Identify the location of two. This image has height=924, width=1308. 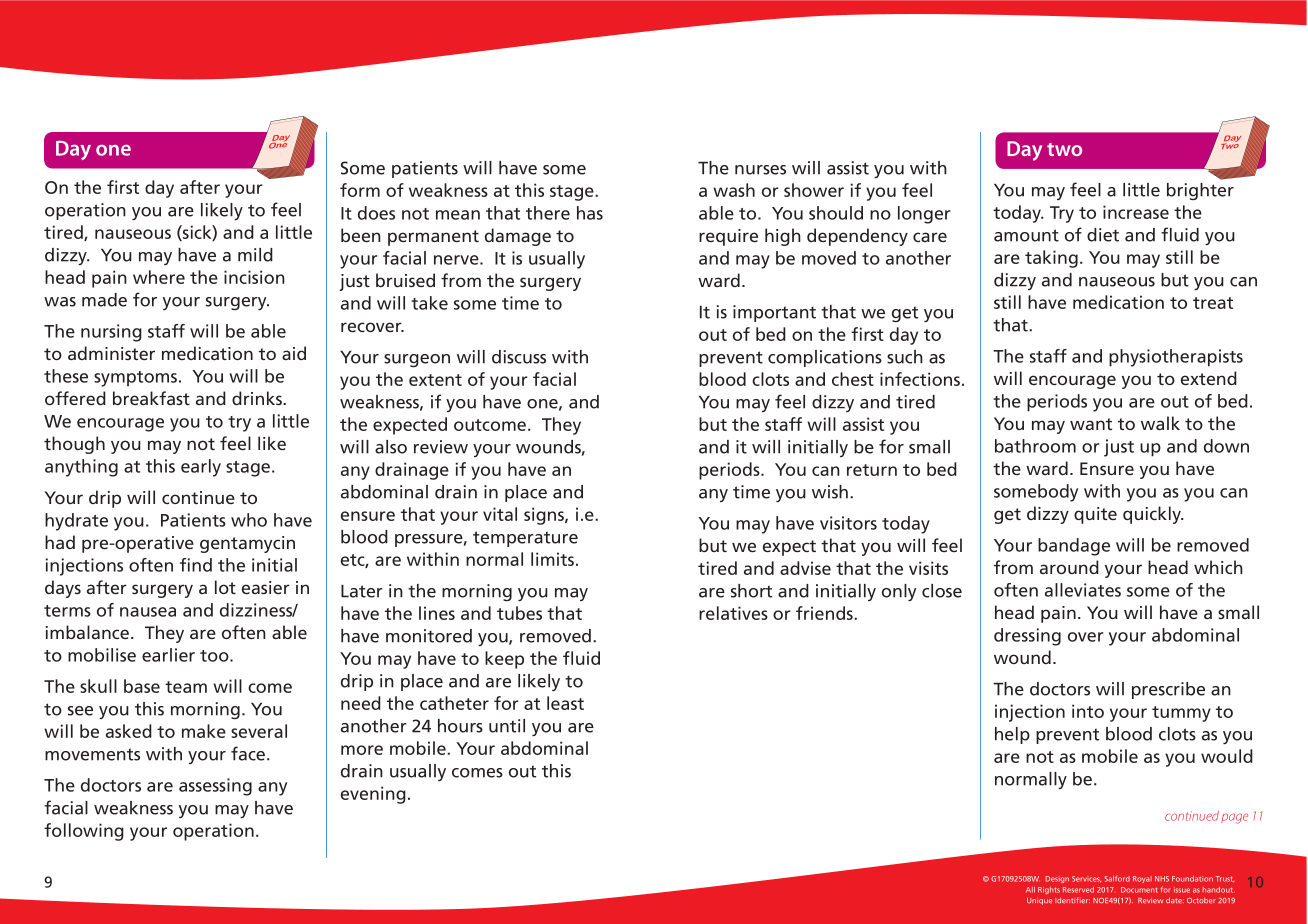
(1064, 149).
